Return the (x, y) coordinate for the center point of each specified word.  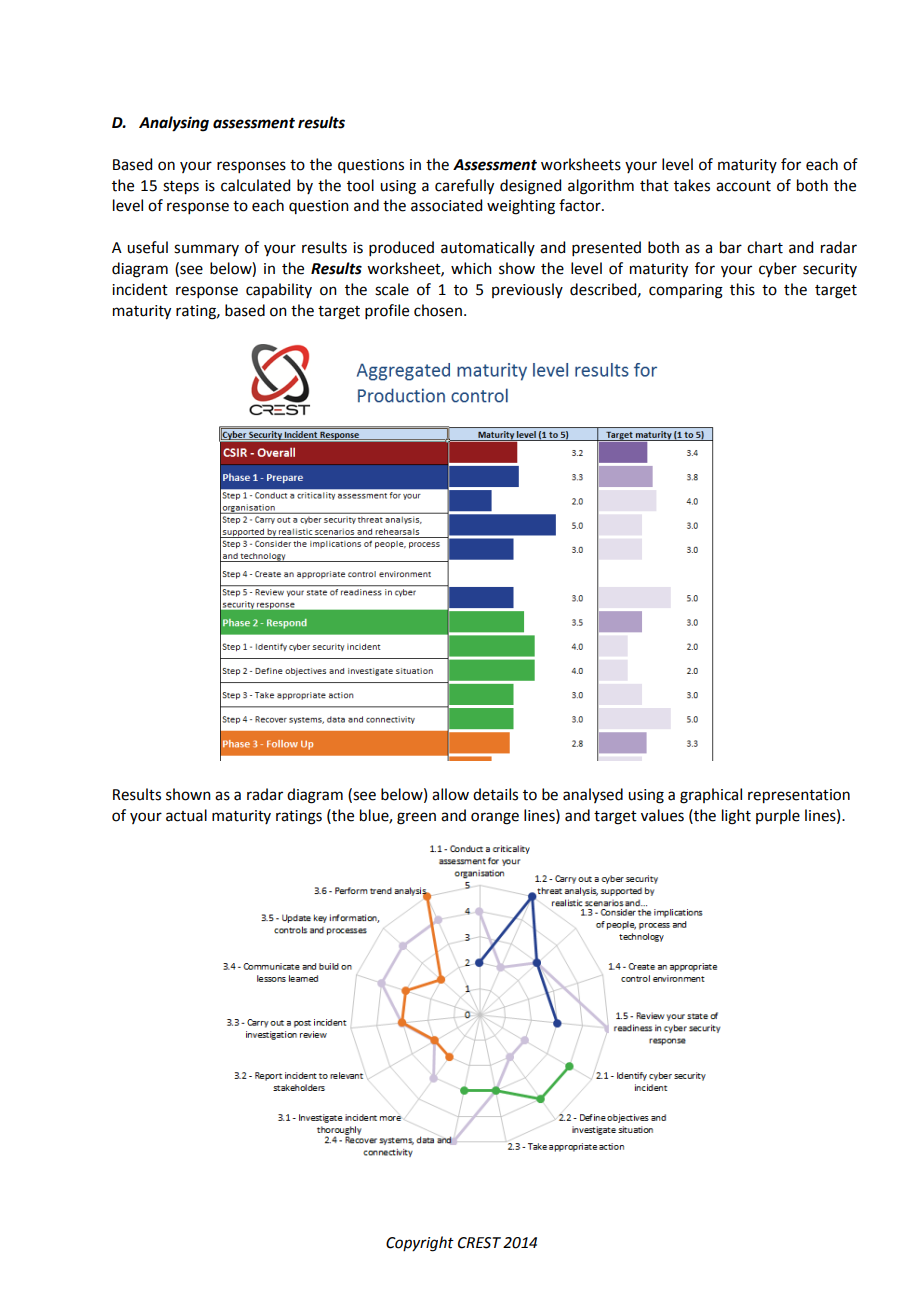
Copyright (420, 1244)
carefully (464, 187)
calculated (255, 185)
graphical (711, 796)
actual (186, 815)
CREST (479, 1243)
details (495, 794)
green (416, 818)
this (742, 289)
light (736, 817)
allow (450, 794)
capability (279, 290)
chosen (438, 310)
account (743, 186)
